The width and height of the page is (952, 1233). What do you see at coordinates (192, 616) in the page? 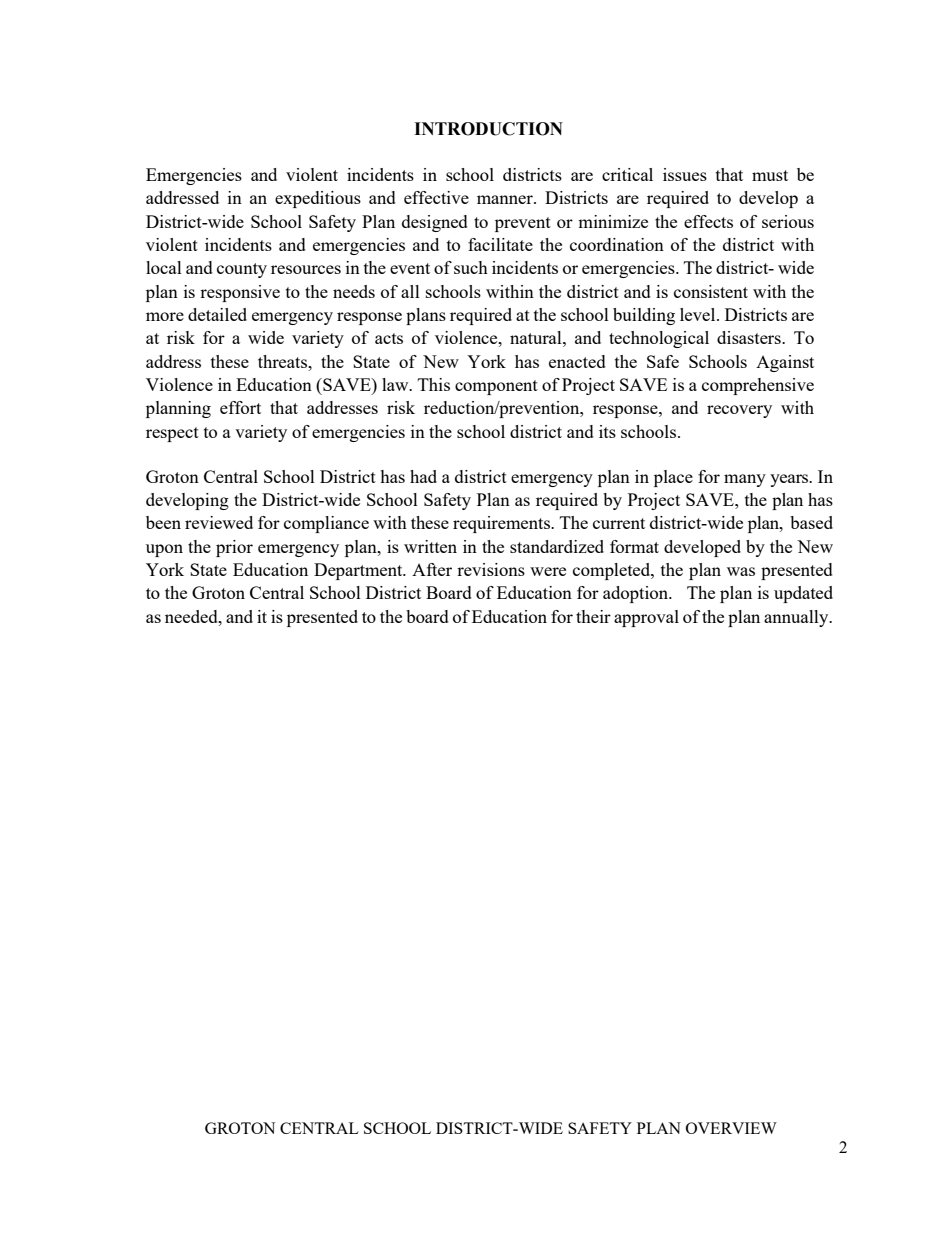
I see `needed` at bounding box center [192, 616].
